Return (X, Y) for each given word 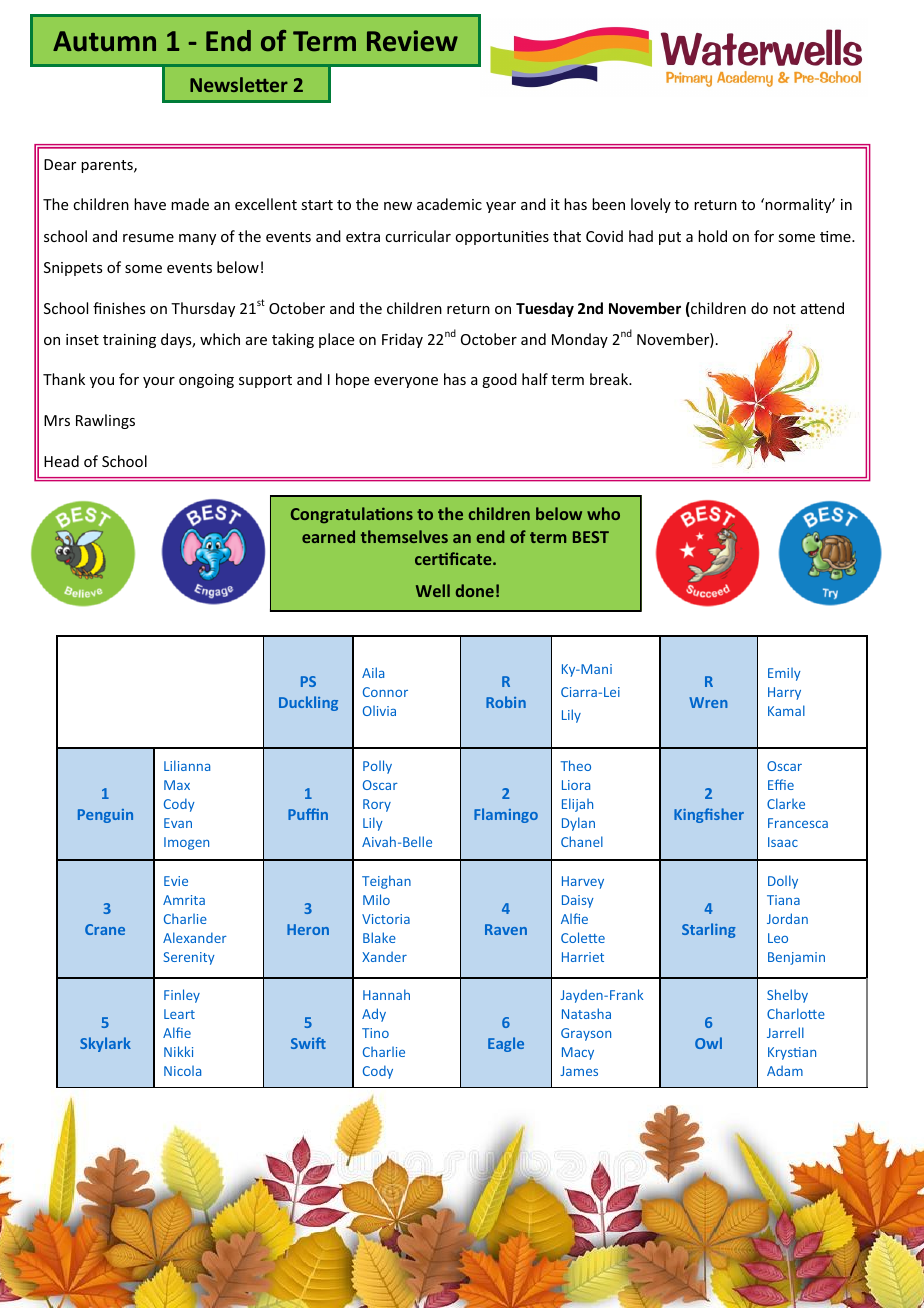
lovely (651, 205)
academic (449, 204)
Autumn (104, 41)
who (603, 513)
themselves (404, 536)
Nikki (178, 1051)
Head (61, 461)
